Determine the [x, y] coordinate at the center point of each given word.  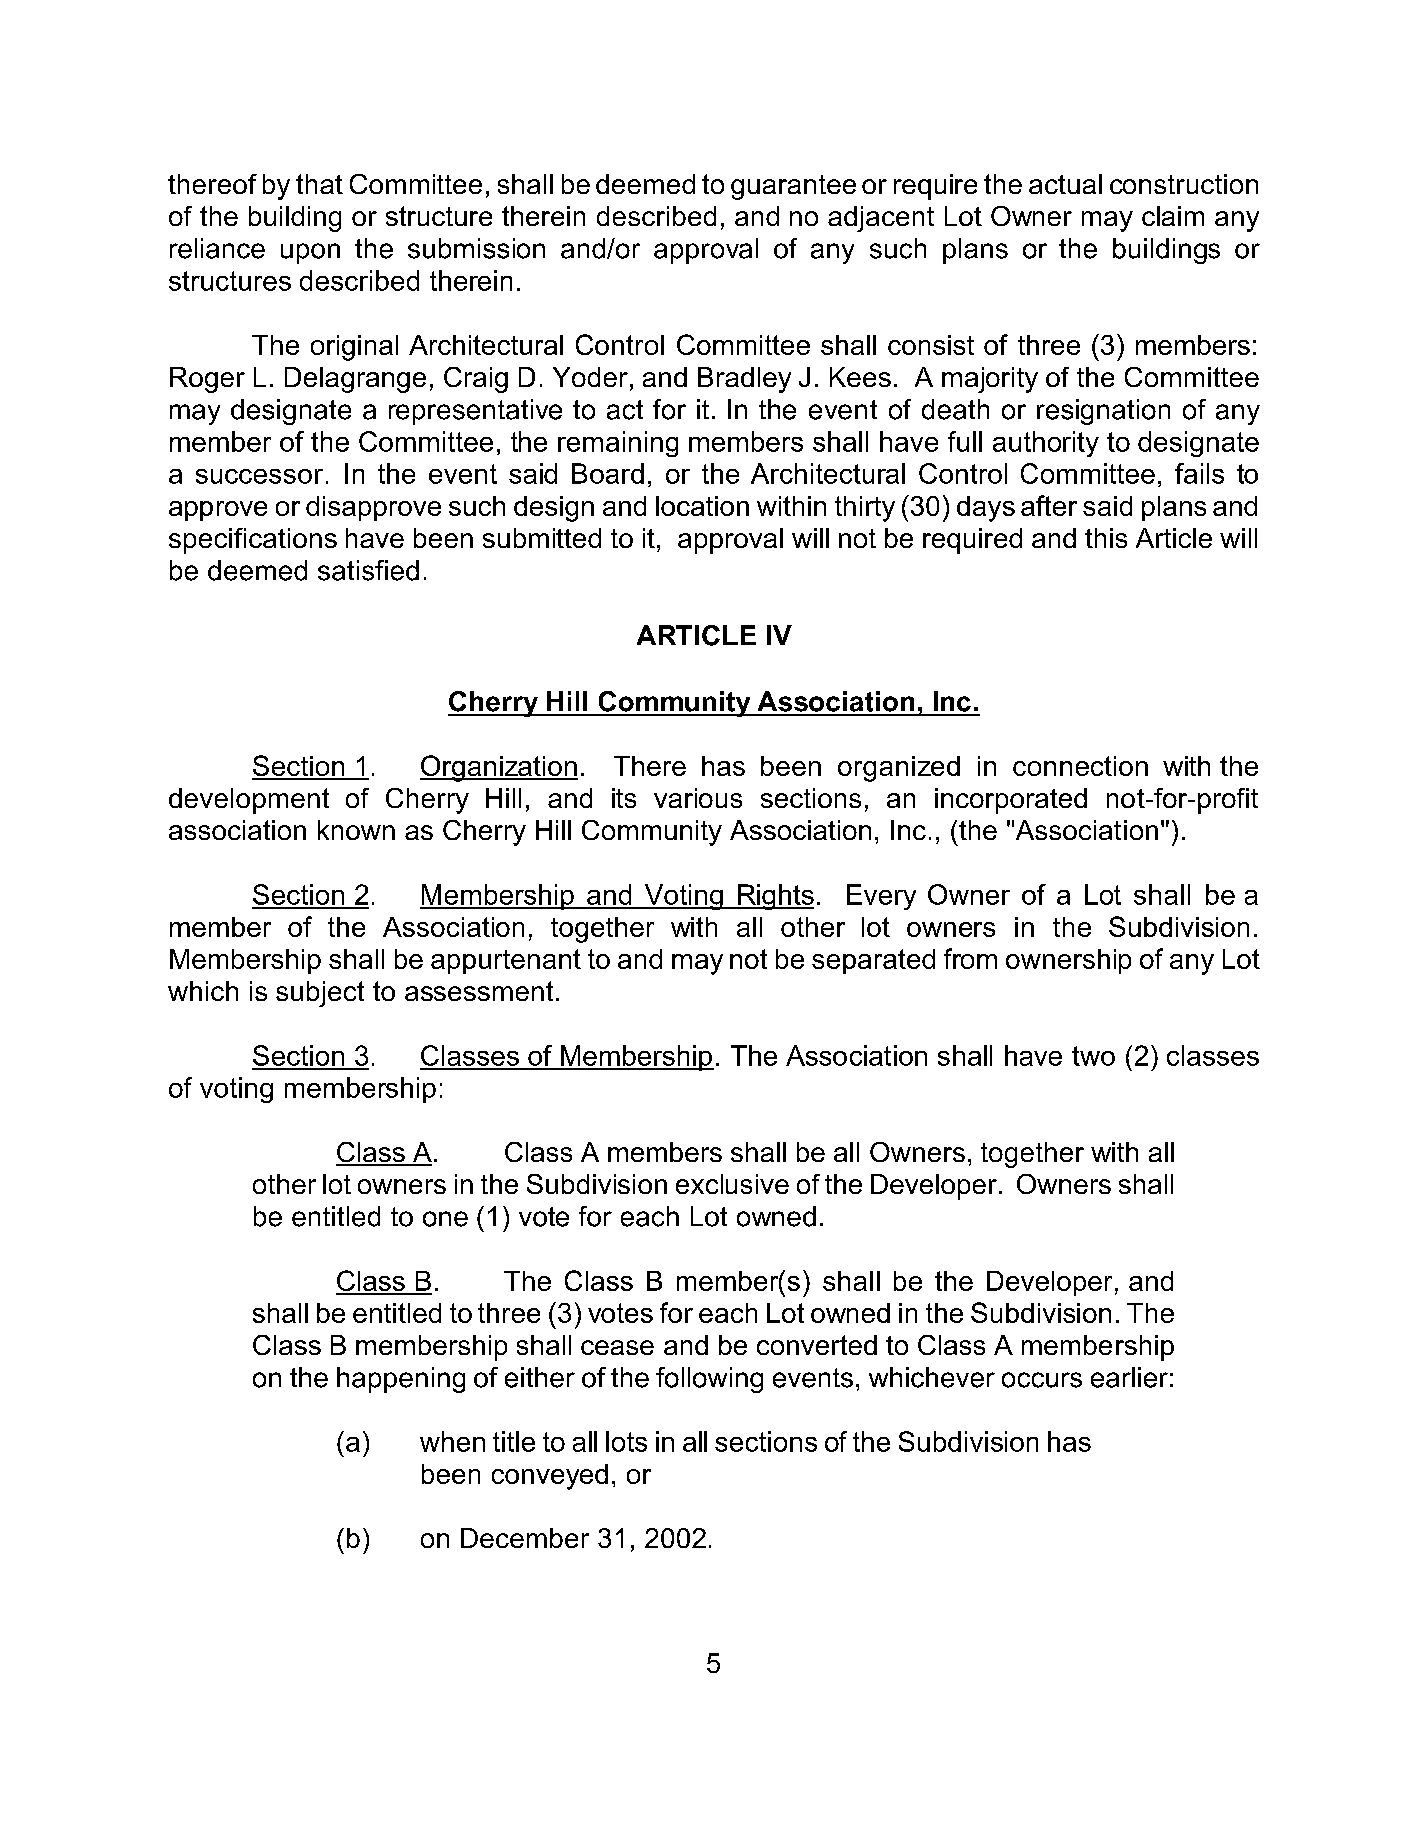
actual [1065, 184]
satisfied [368, 570]
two [1093, 1056]
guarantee [793, 187]
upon [310, 253]
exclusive [732, 1184]
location [702, 506]
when [452, 1441]
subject [320, 994]
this [1106, 538]
